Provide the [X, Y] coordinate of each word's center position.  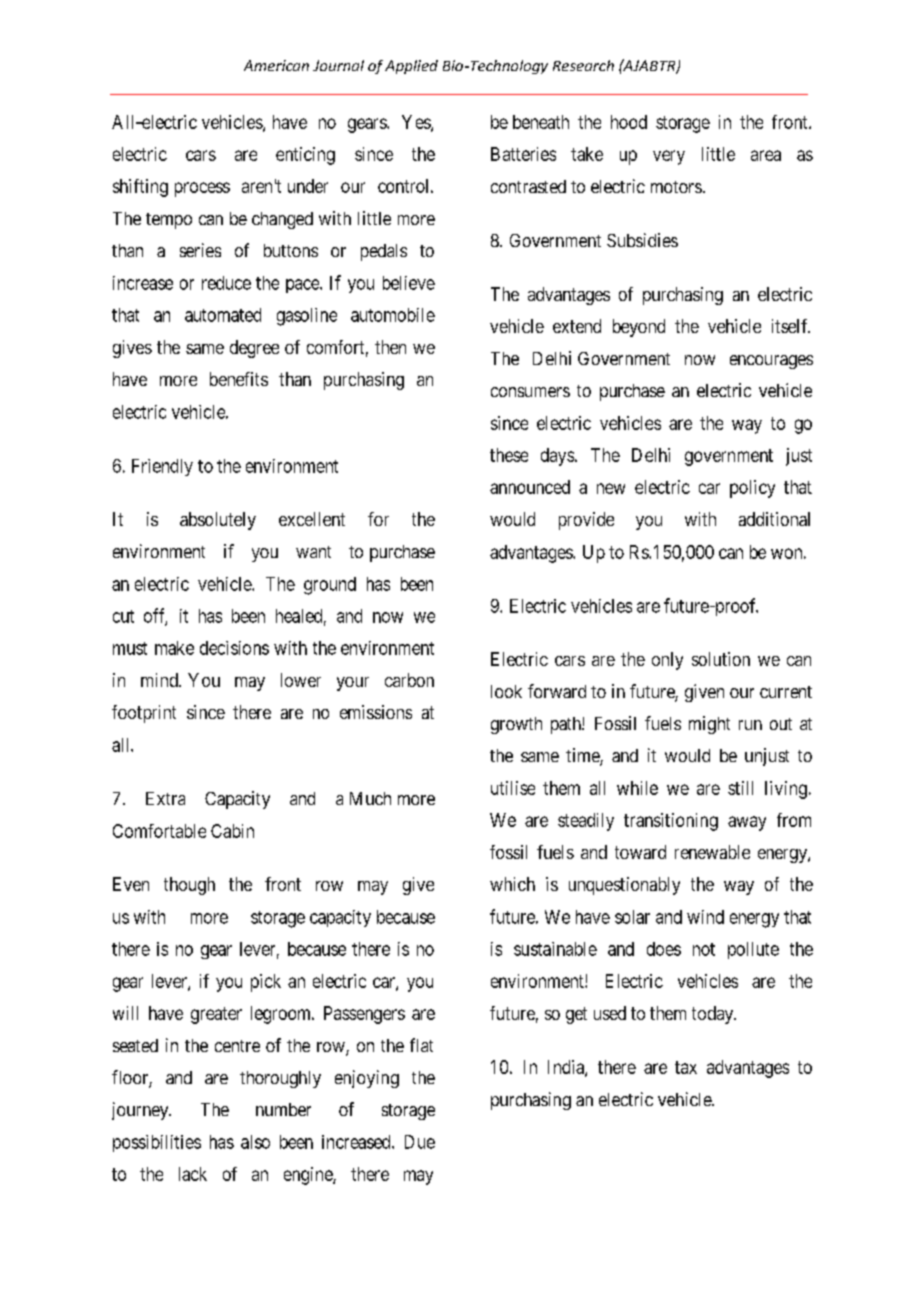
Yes [417, 123]
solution [721, 659]
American [276, 65]
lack [193, 1174]
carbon [409, 680]
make [174, 648]
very [669, 157]
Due [420, 1142]
